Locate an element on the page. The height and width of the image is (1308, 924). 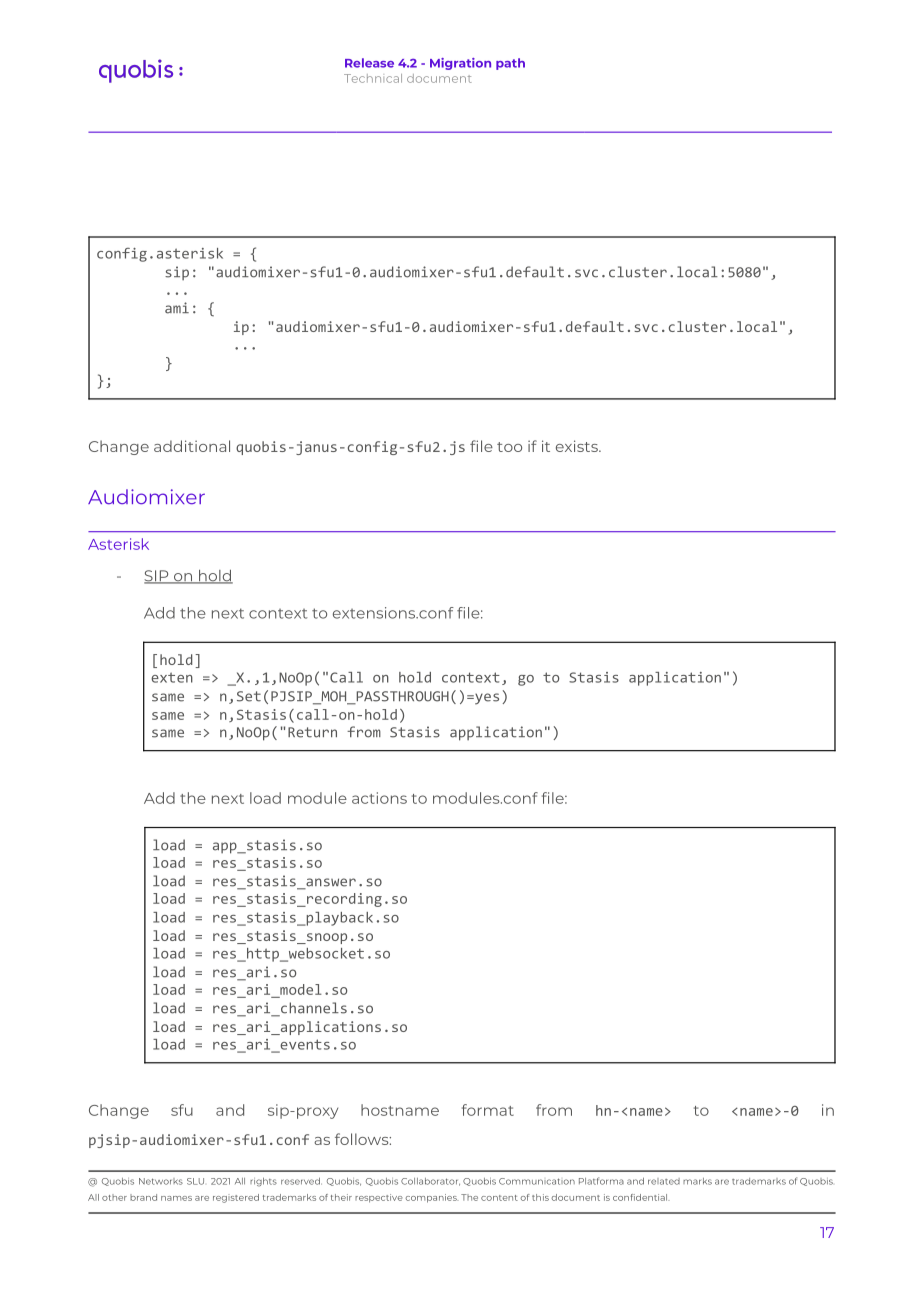
exists is located at coordinates (578, 446).
